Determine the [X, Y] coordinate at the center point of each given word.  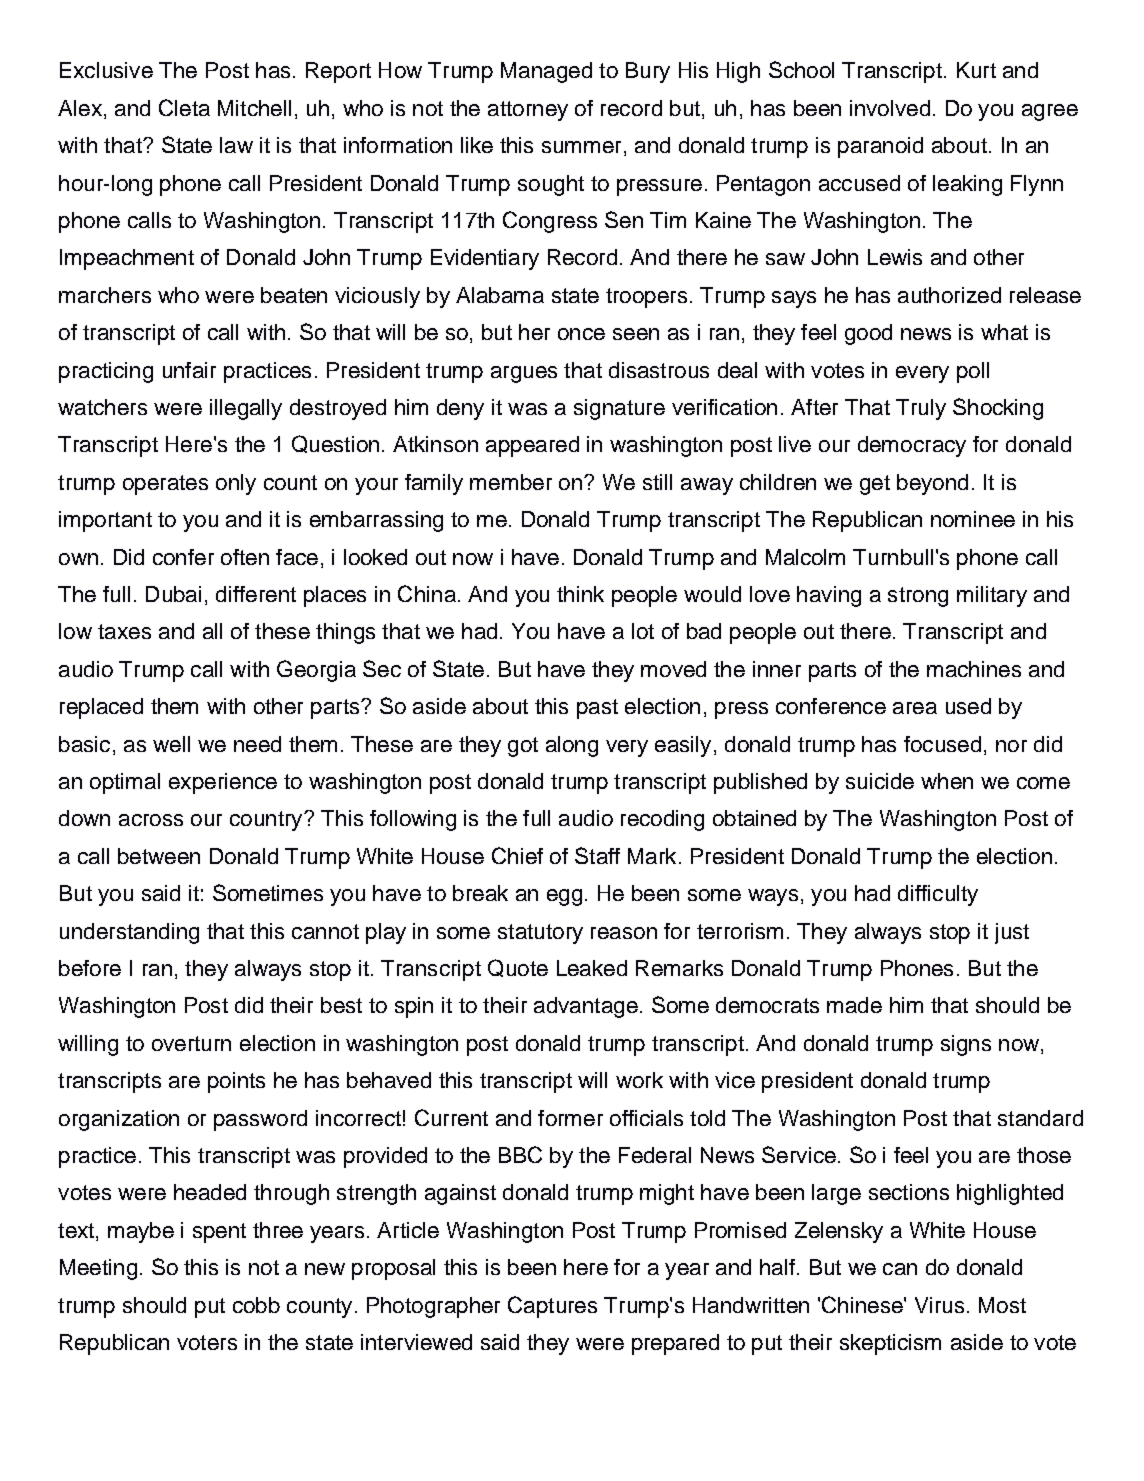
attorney [528, 111]
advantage [586, 1007]
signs [966, 1045]
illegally [246, 409]
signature [619, 409]
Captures [552, 1307]
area [915, 708]
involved [890, 108]
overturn [191, 1043]
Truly [921, 409]
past [597, 709]
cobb [256, 1305]
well [171, 744]
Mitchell [254, 108]
